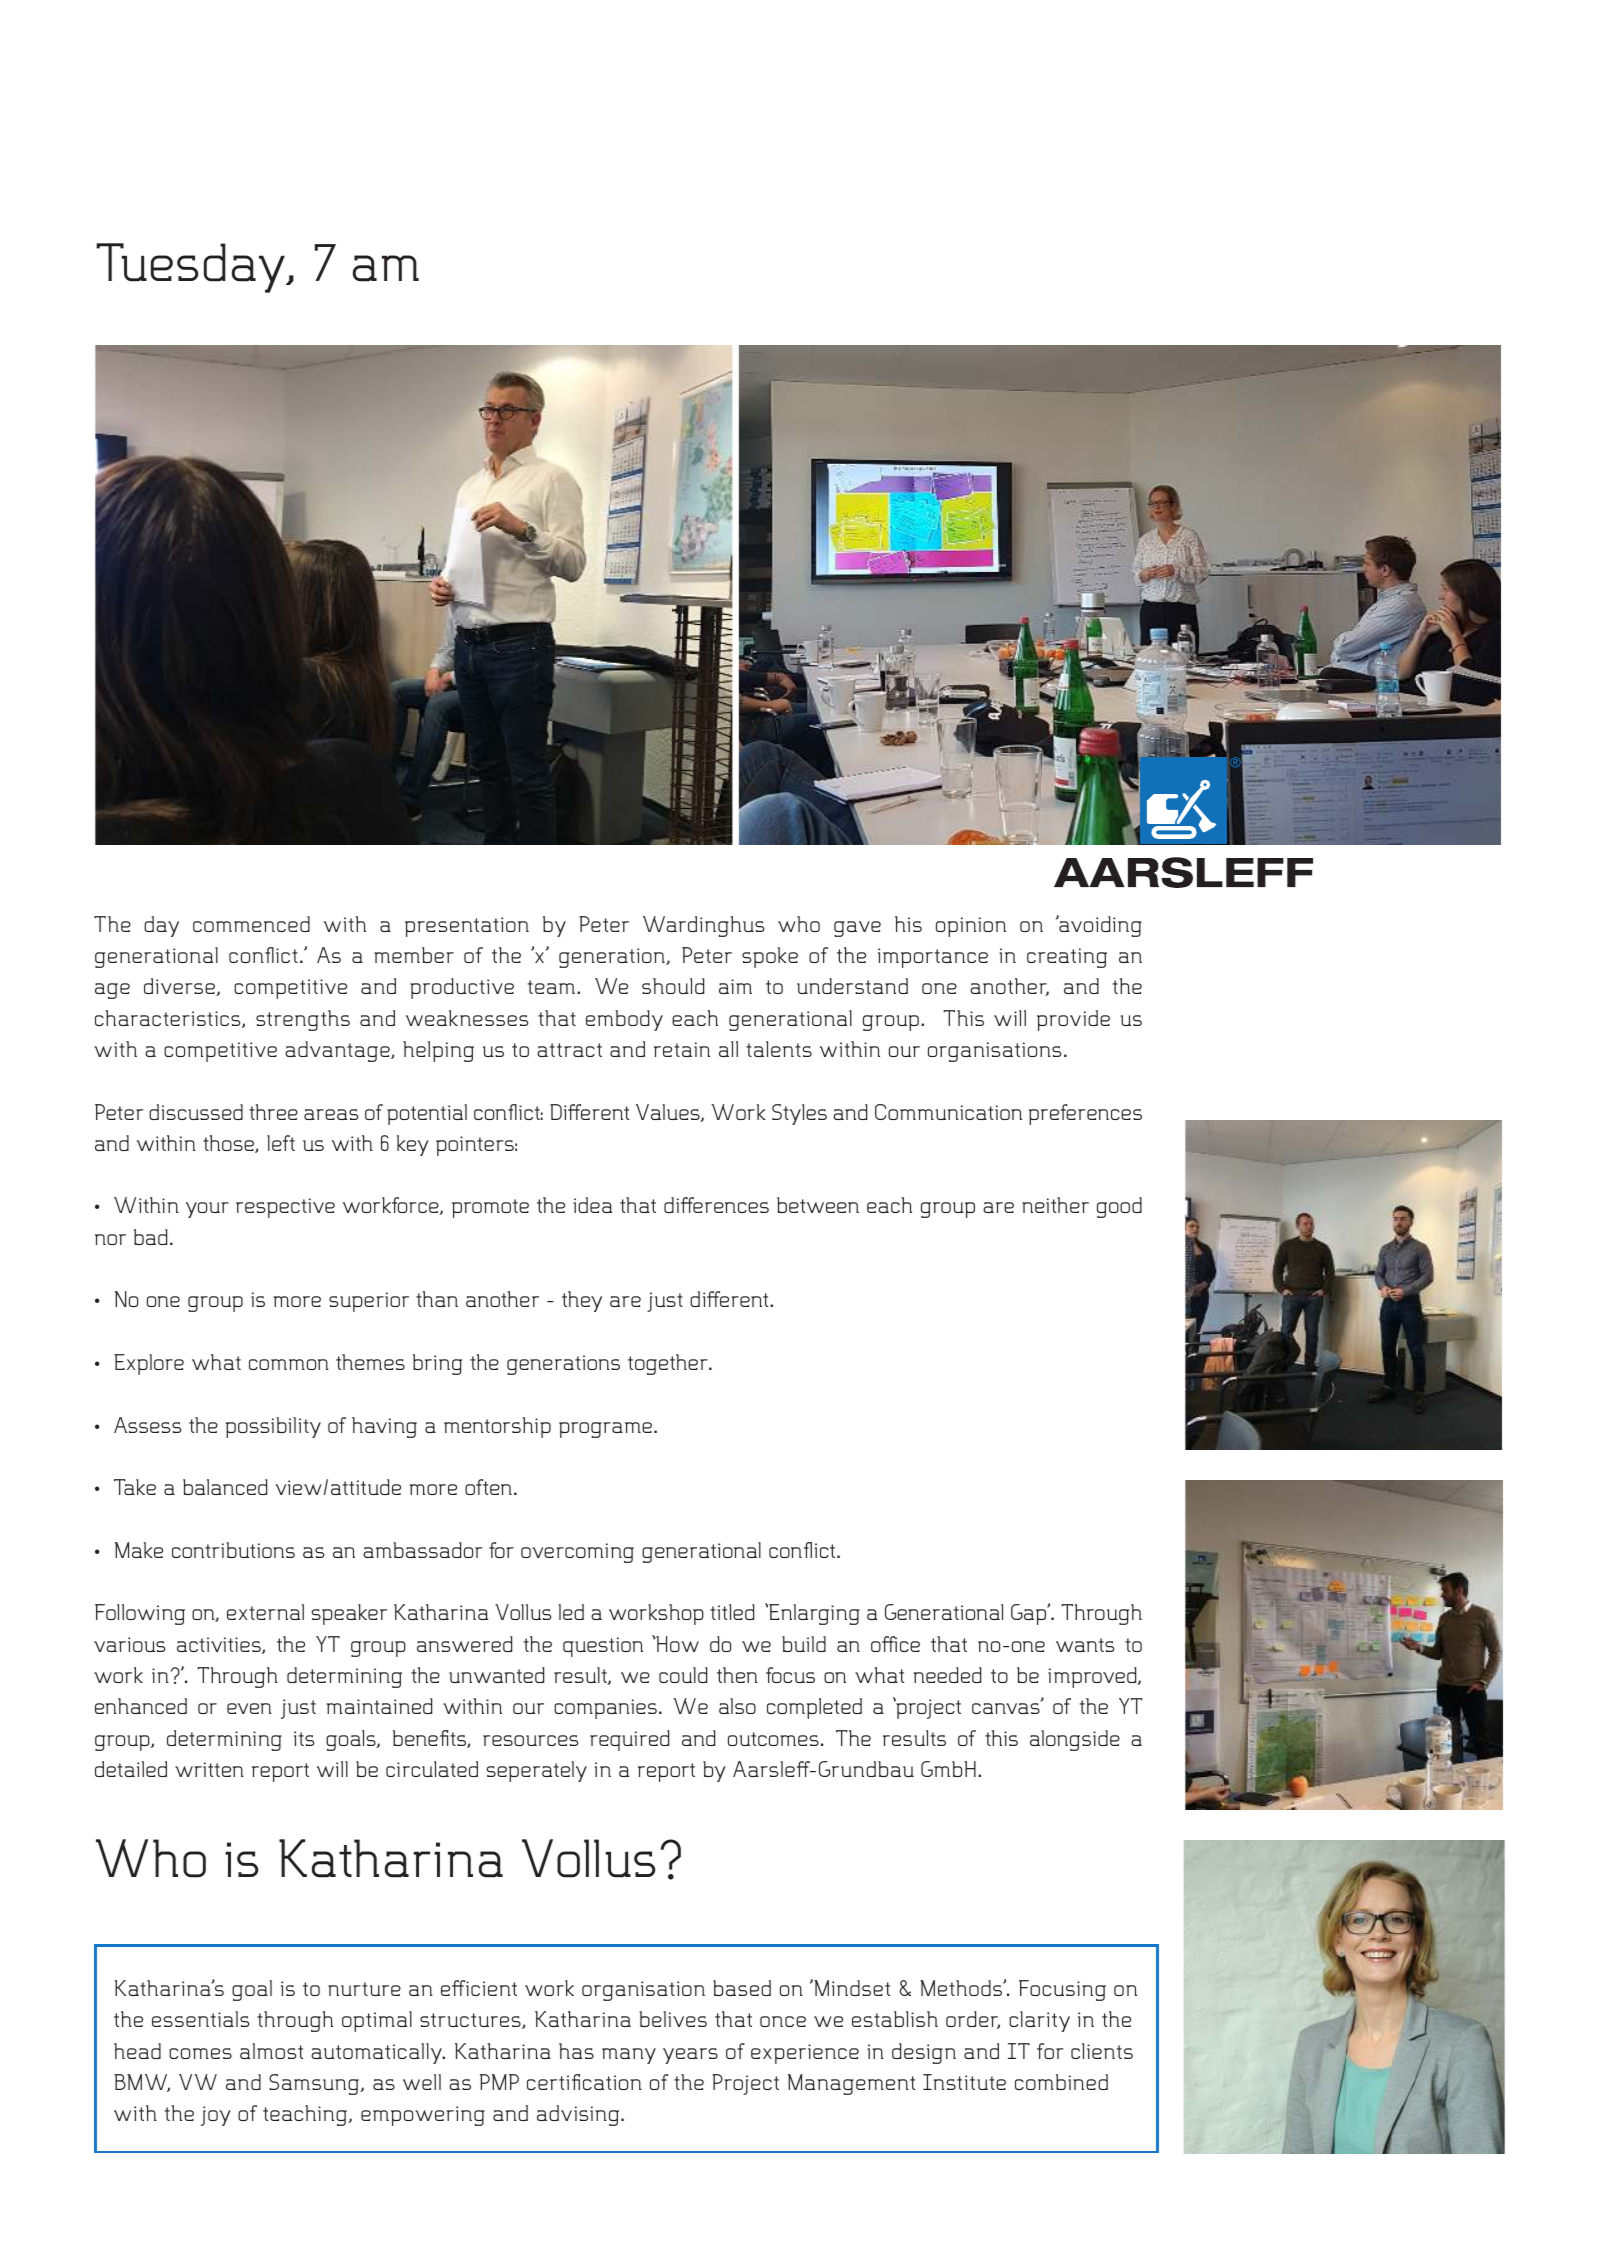 Image resolution: width=1598 pixels, height=2241 pixels. Describe the element at coordinates (629, 2056) in the screenshot. I see `many` at that location.
